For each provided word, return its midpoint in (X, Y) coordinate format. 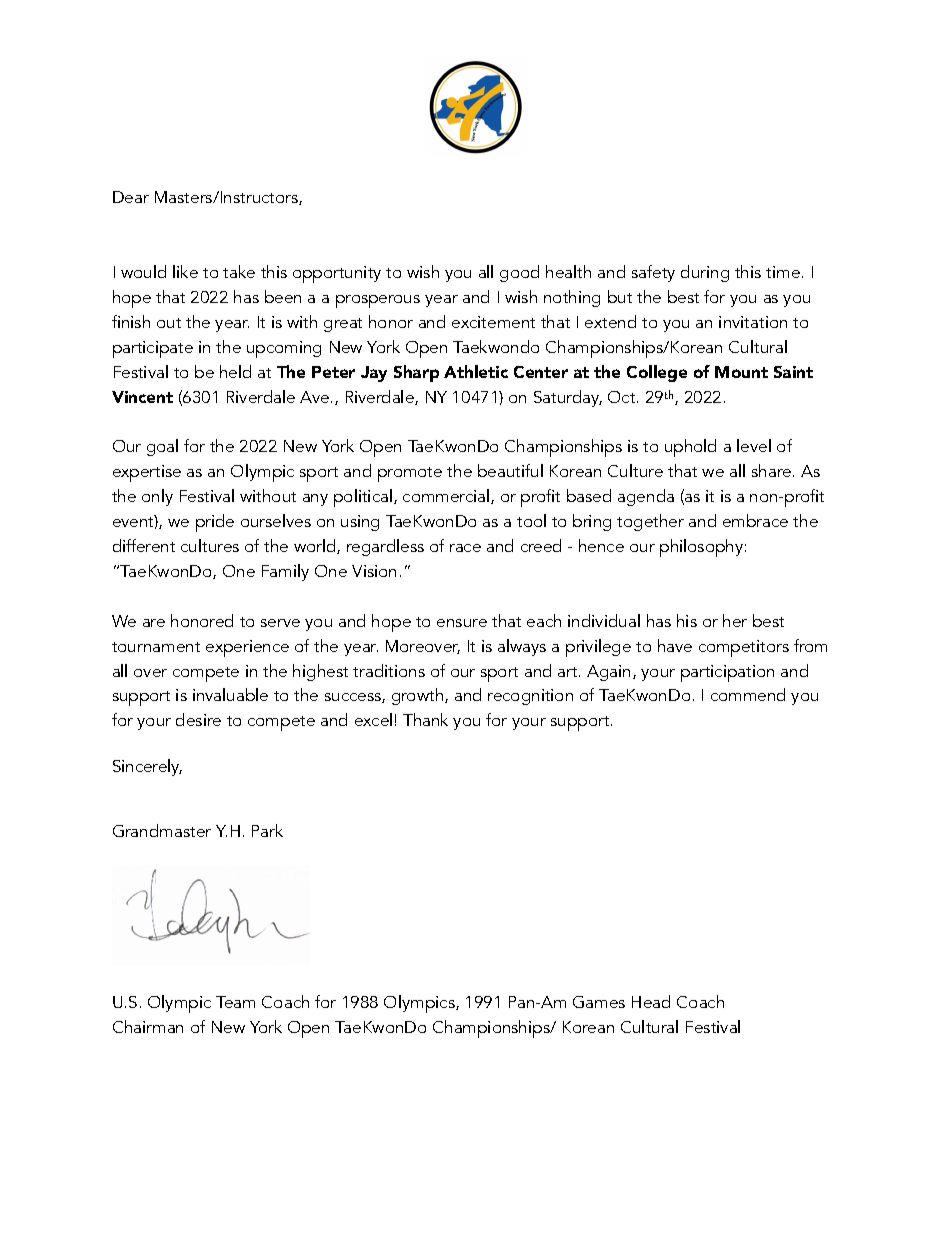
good (519, 273)
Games (599, 1002)
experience (247, 648)
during (705, 273)
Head (651, 1001)
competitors (744, 648)
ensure (462, 623)
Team (235, 1002)
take (239, 271)
